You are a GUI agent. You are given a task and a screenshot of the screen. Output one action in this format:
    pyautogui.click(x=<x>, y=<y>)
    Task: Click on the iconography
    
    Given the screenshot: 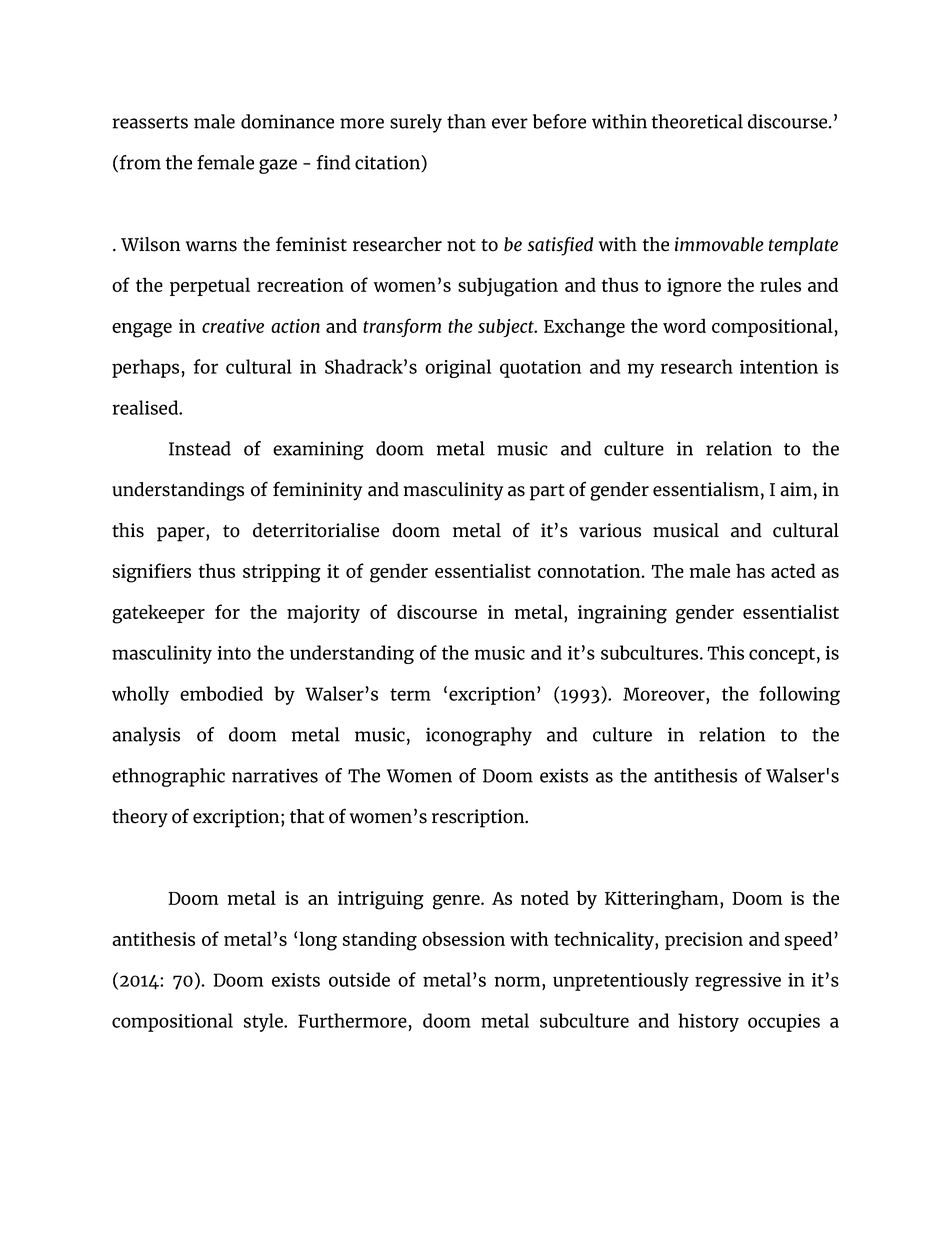 What is the action you would take?
    pyautogui.click(x=479, y=736)
